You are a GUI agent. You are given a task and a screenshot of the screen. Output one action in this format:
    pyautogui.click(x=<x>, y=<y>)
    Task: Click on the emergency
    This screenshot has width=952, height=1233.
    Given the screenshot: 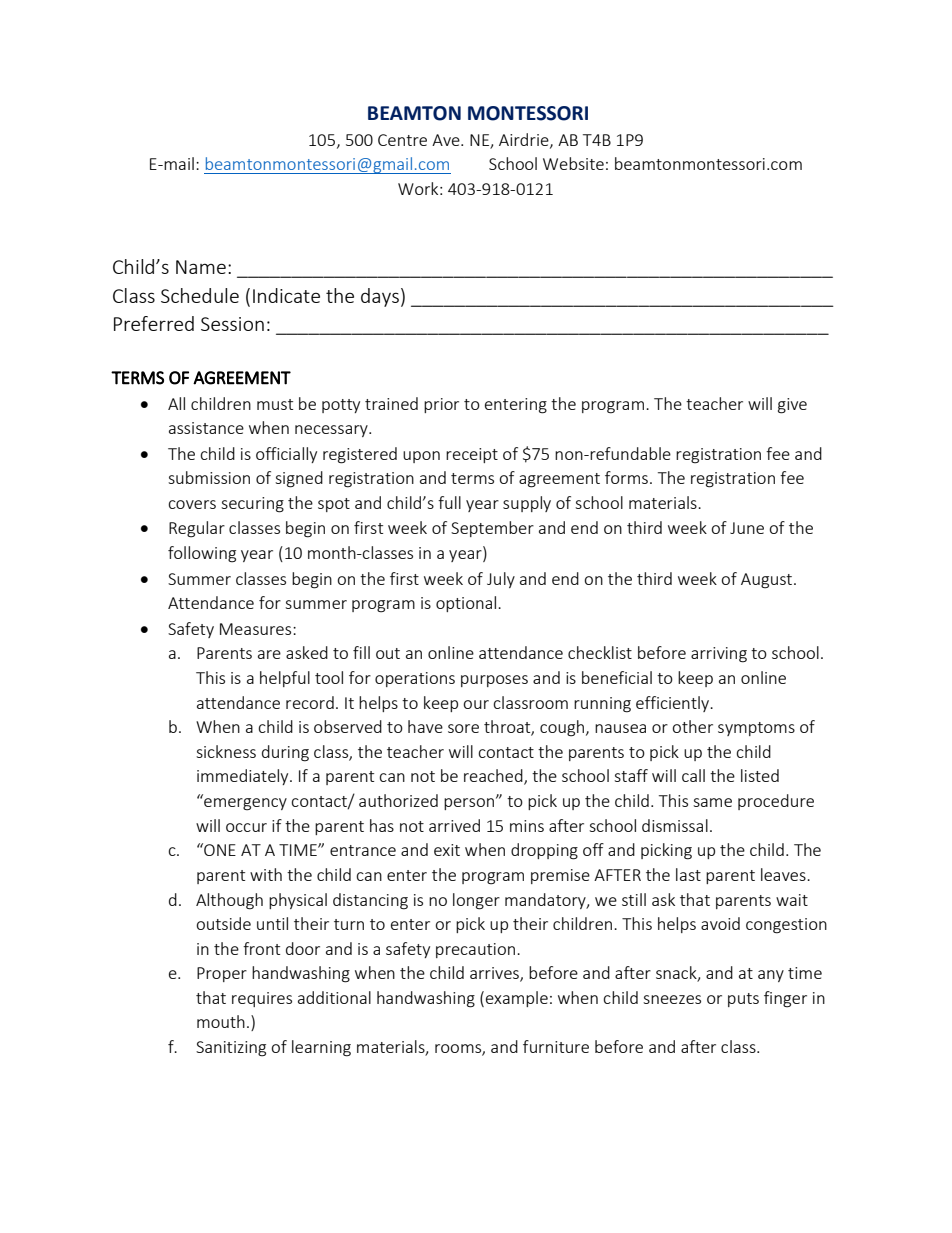 What is the action you would take?
    pyautogui.click(x=244, y=803)
